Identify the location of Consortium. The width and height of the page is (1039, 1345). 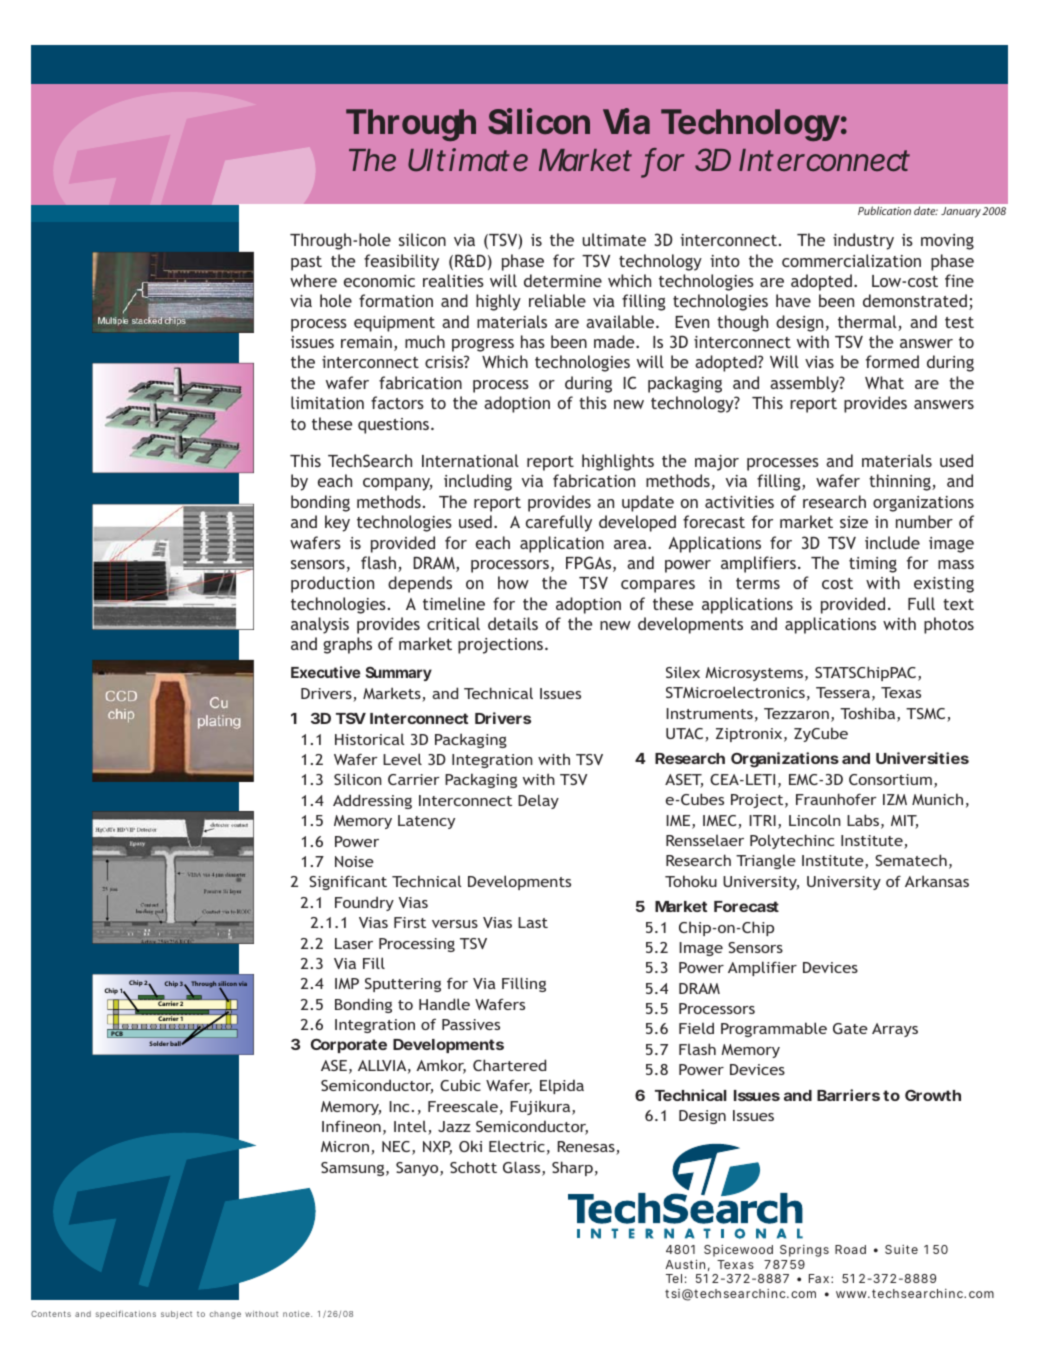
(890, 779).
